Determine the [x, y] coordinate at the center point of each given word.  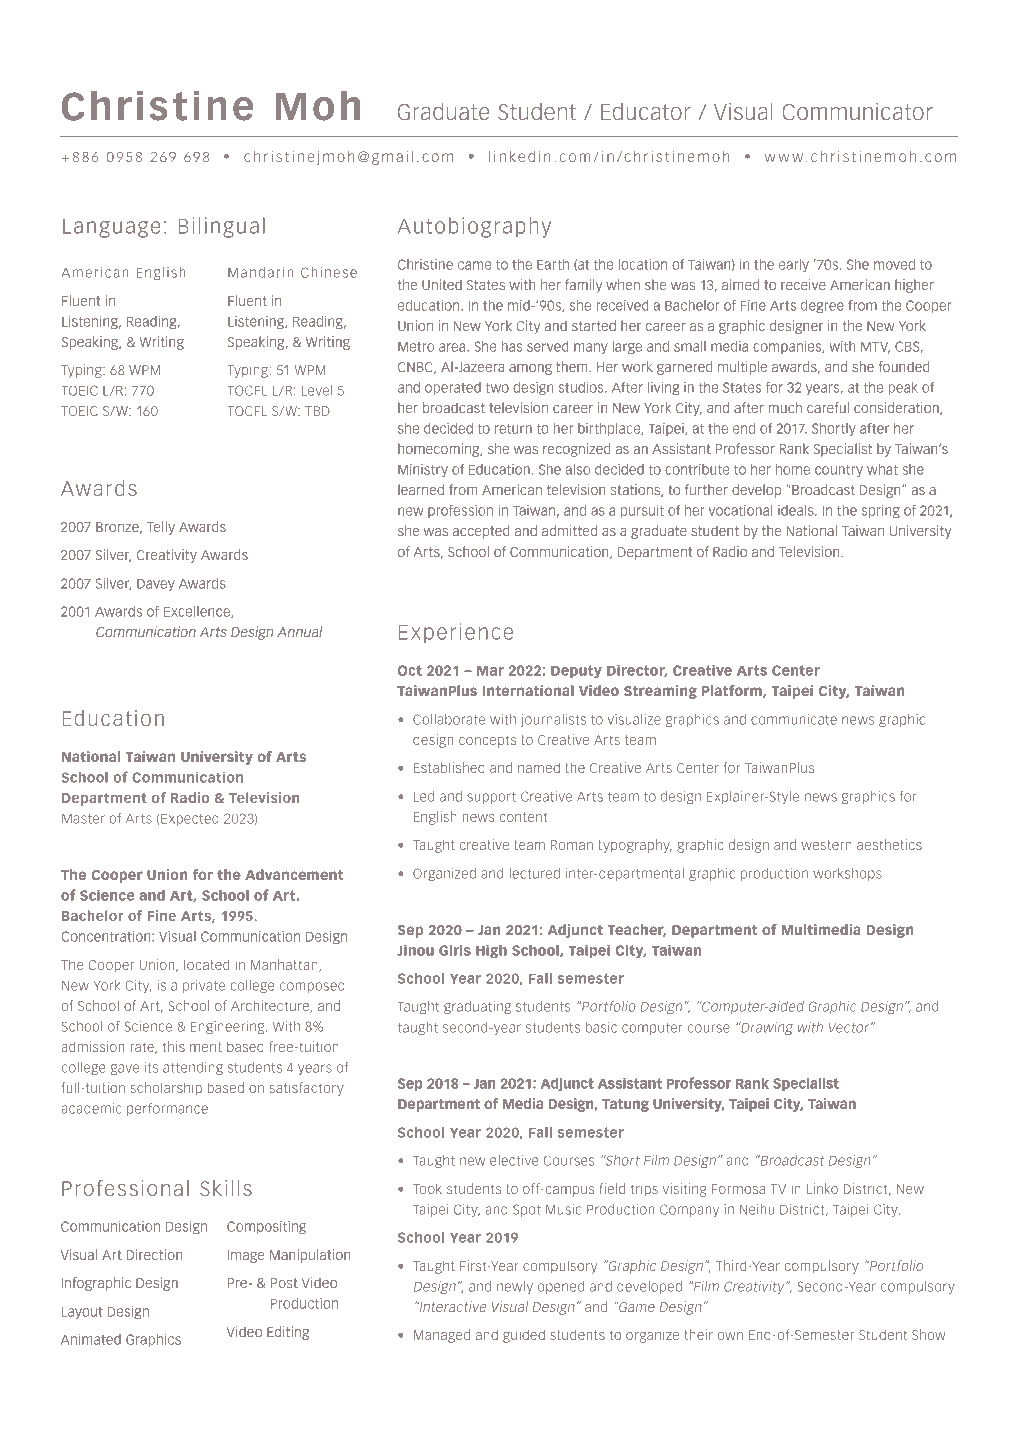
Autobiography [474, 227]
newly [515, 1287]
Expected [189, 819]
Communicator [857, 112]
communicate [794, 719]
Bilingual [222, 227]
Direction [154, 1254]
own [730, 1336]
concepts [487, 741]
